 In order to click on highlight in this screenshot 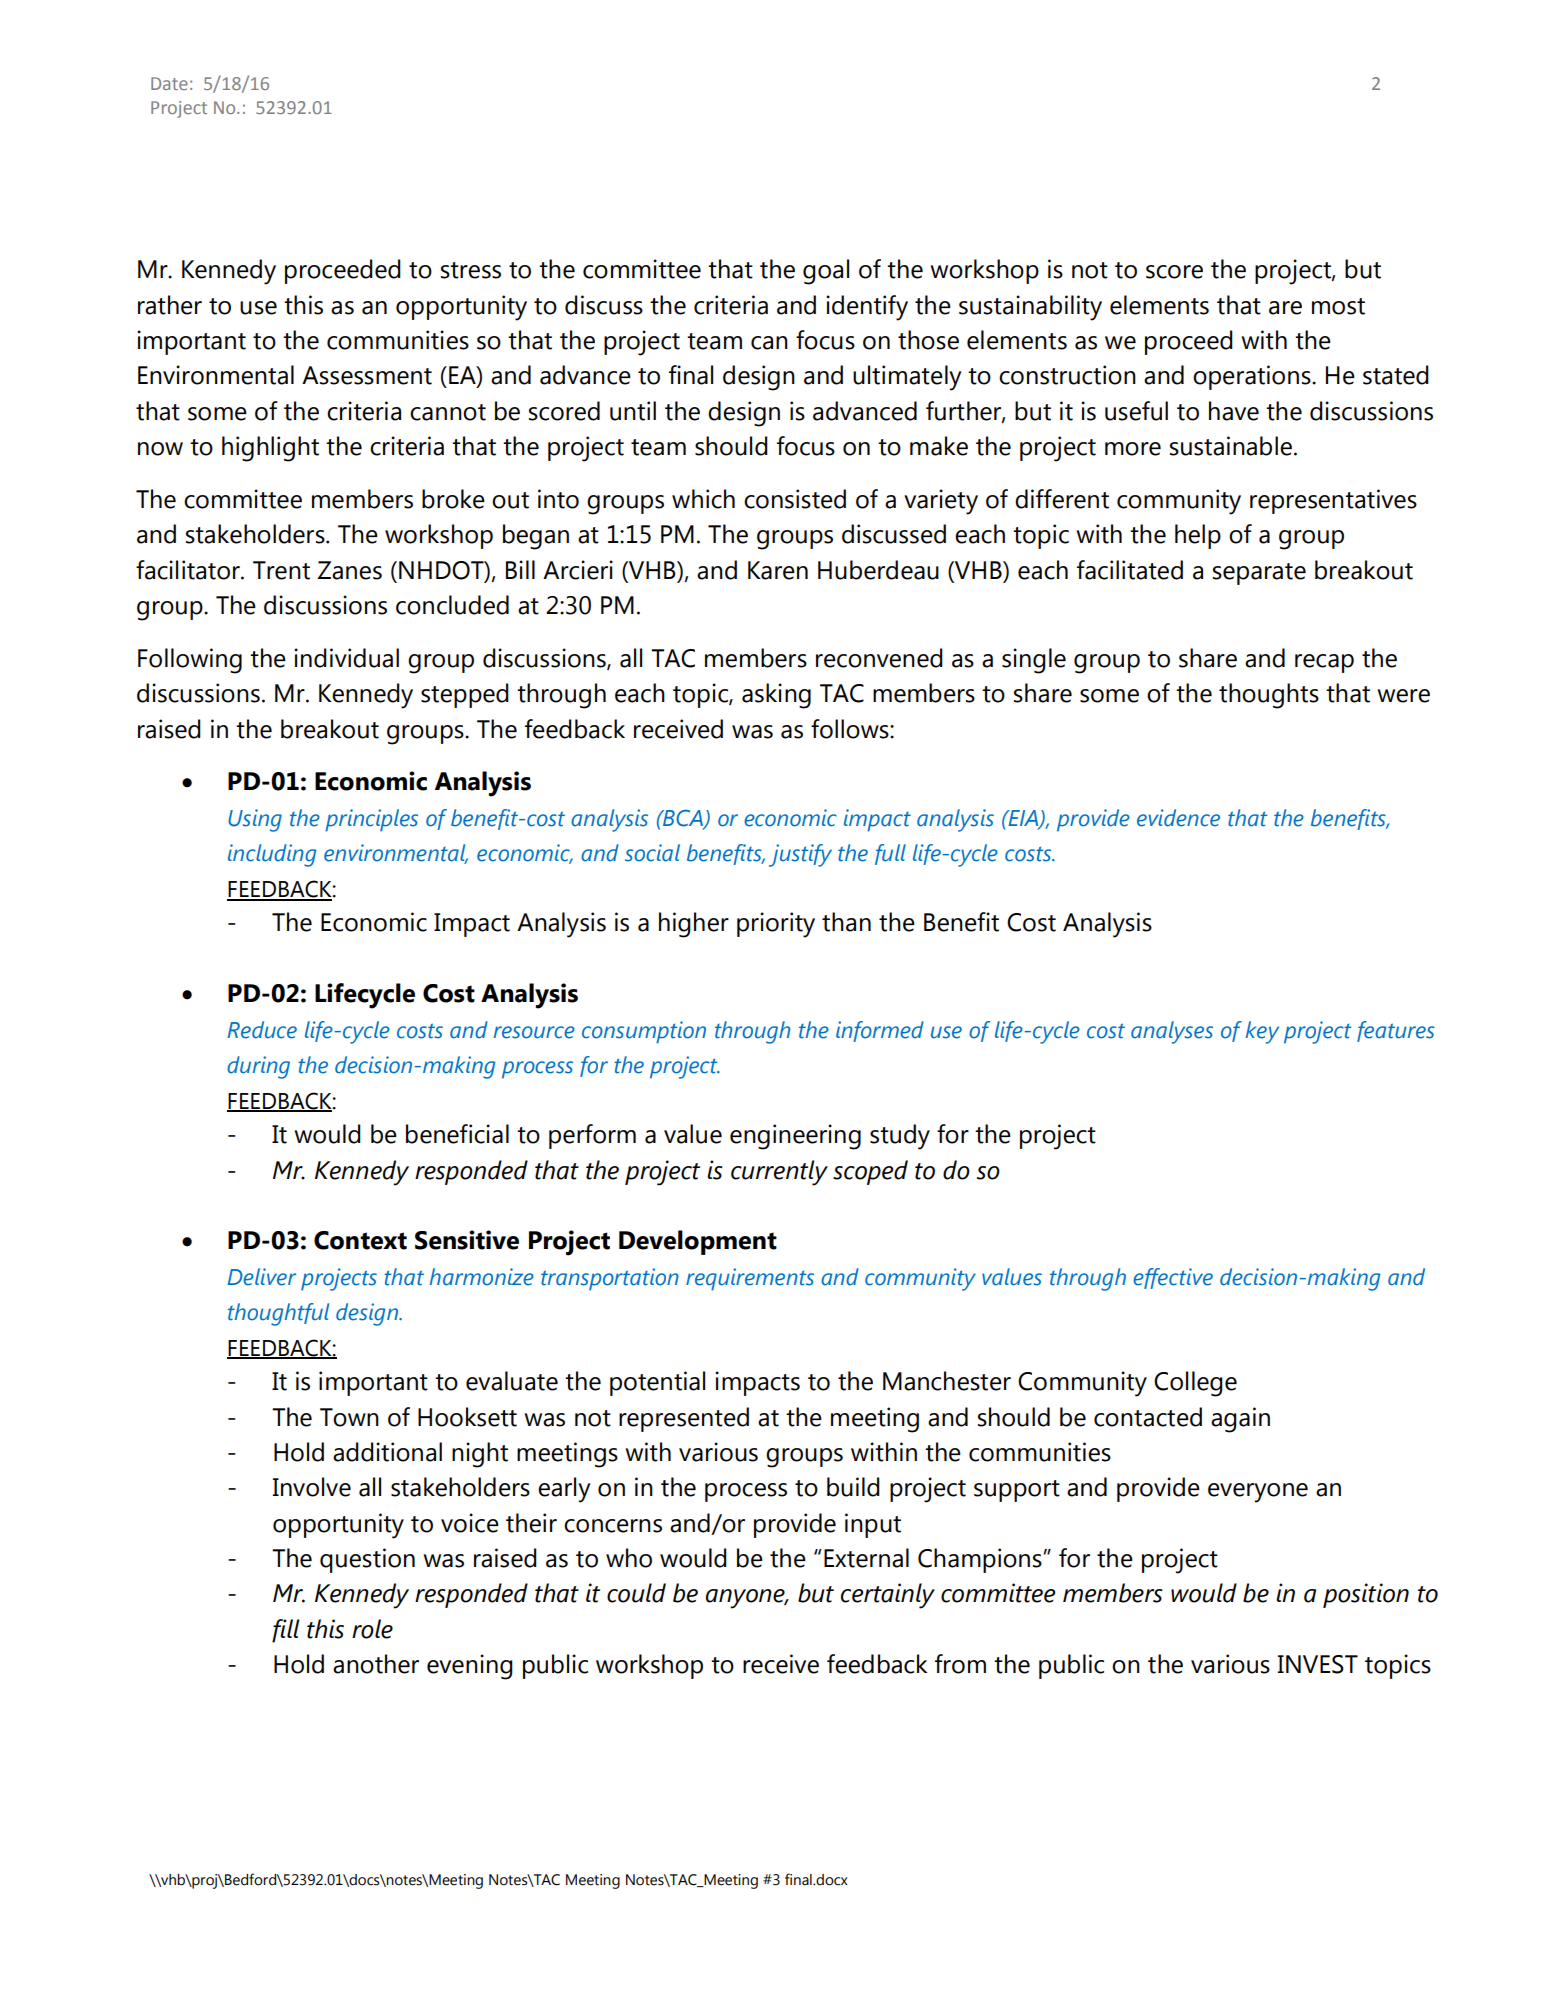, I will do `click(270, 449)`.
